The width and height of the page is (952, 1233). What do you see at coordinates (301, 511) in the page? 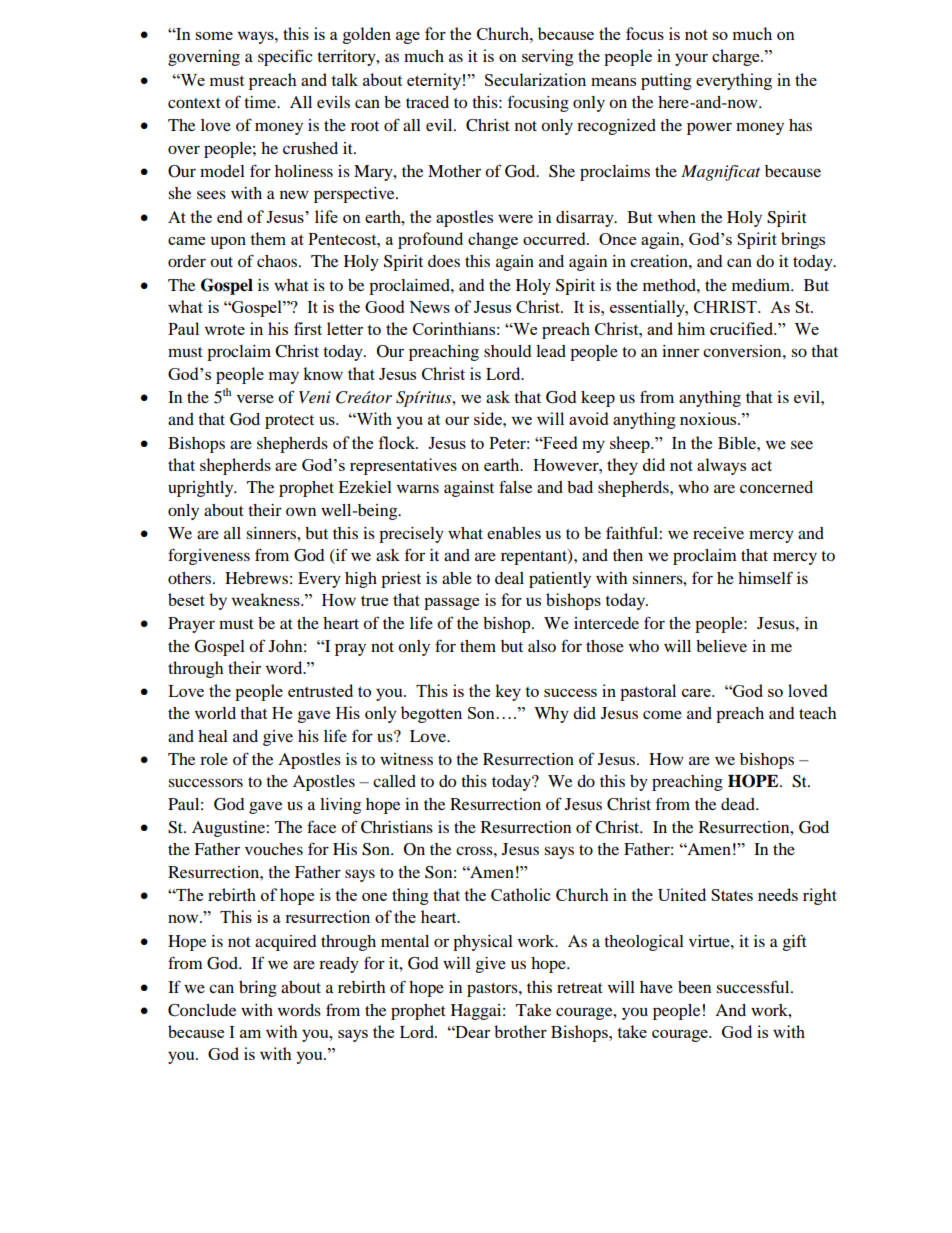
I see `own` at bounding box center [301, 511].
